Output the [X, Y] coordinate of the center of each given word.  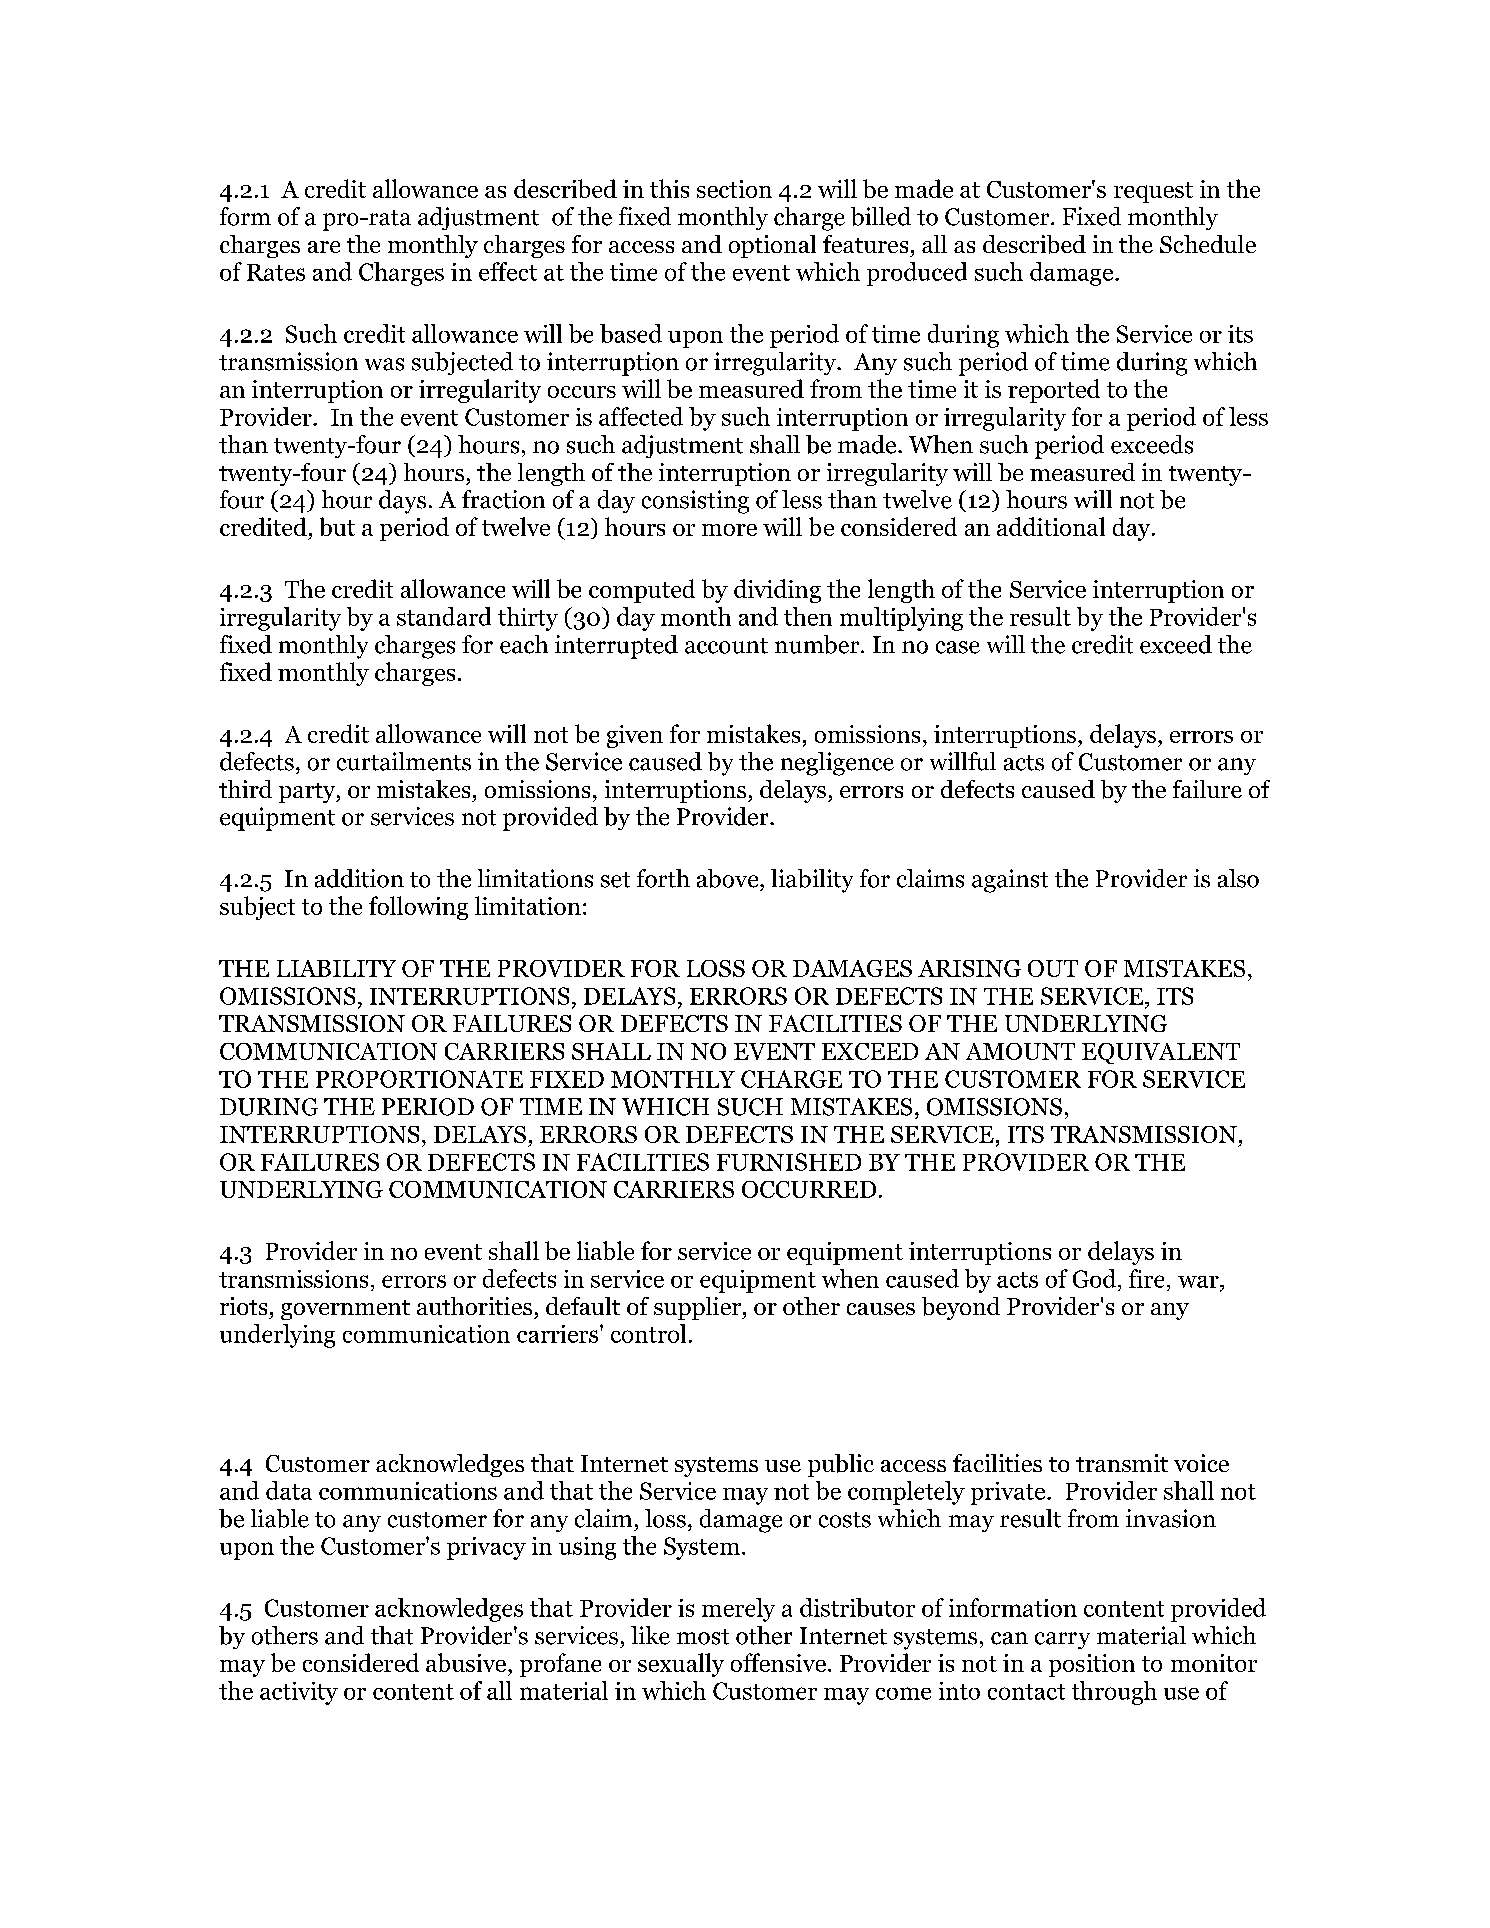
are [324, 247]
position [1092, 1665]
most [703, 1637]
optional [772, 246]
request [1153, 192]
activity [299, 1693]
